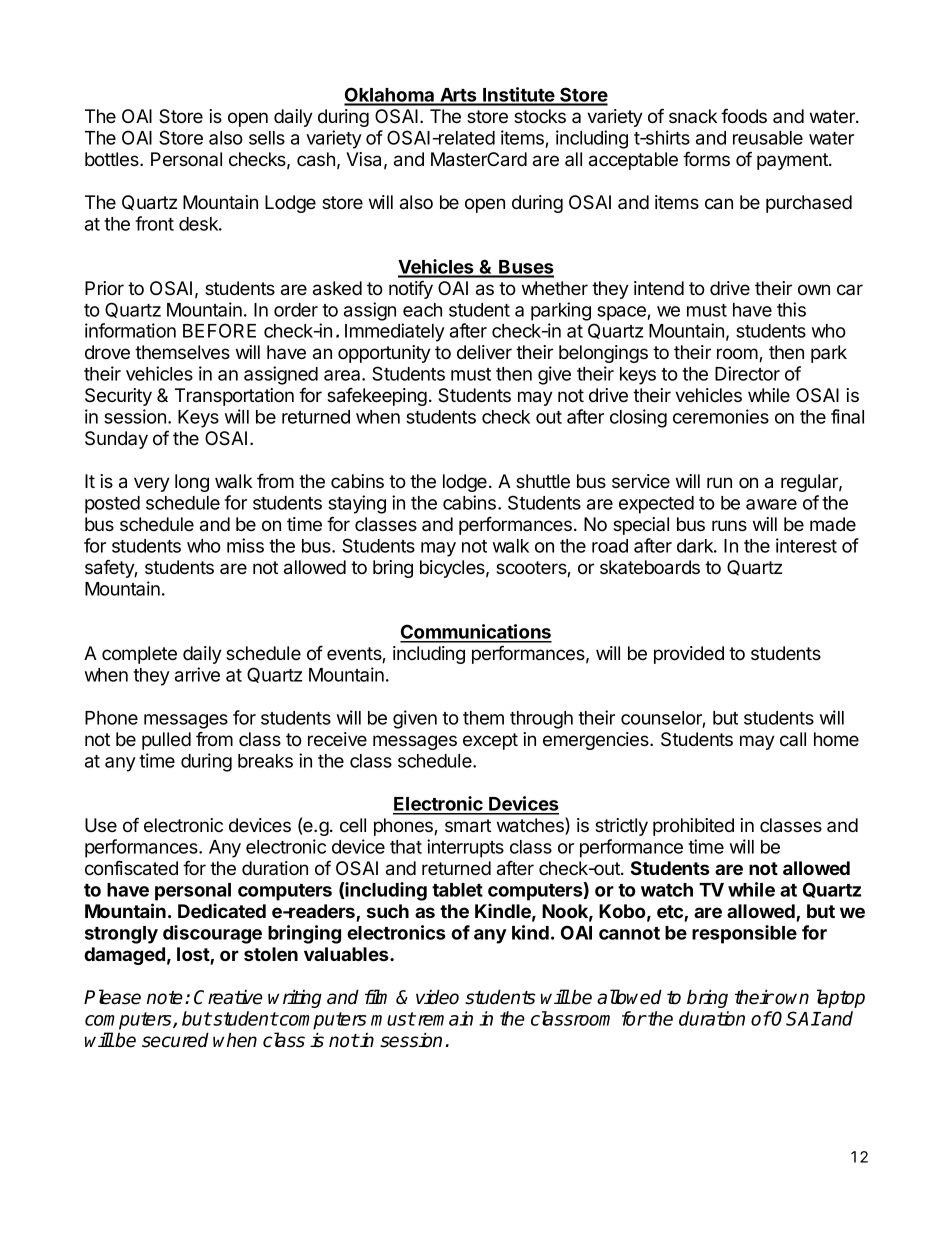 The width and height of the screenshot is (952, 1233). What do you see at coordinates (476, 633) in the screenshot?
I see `Communications` at bounding box center [476, 633].
